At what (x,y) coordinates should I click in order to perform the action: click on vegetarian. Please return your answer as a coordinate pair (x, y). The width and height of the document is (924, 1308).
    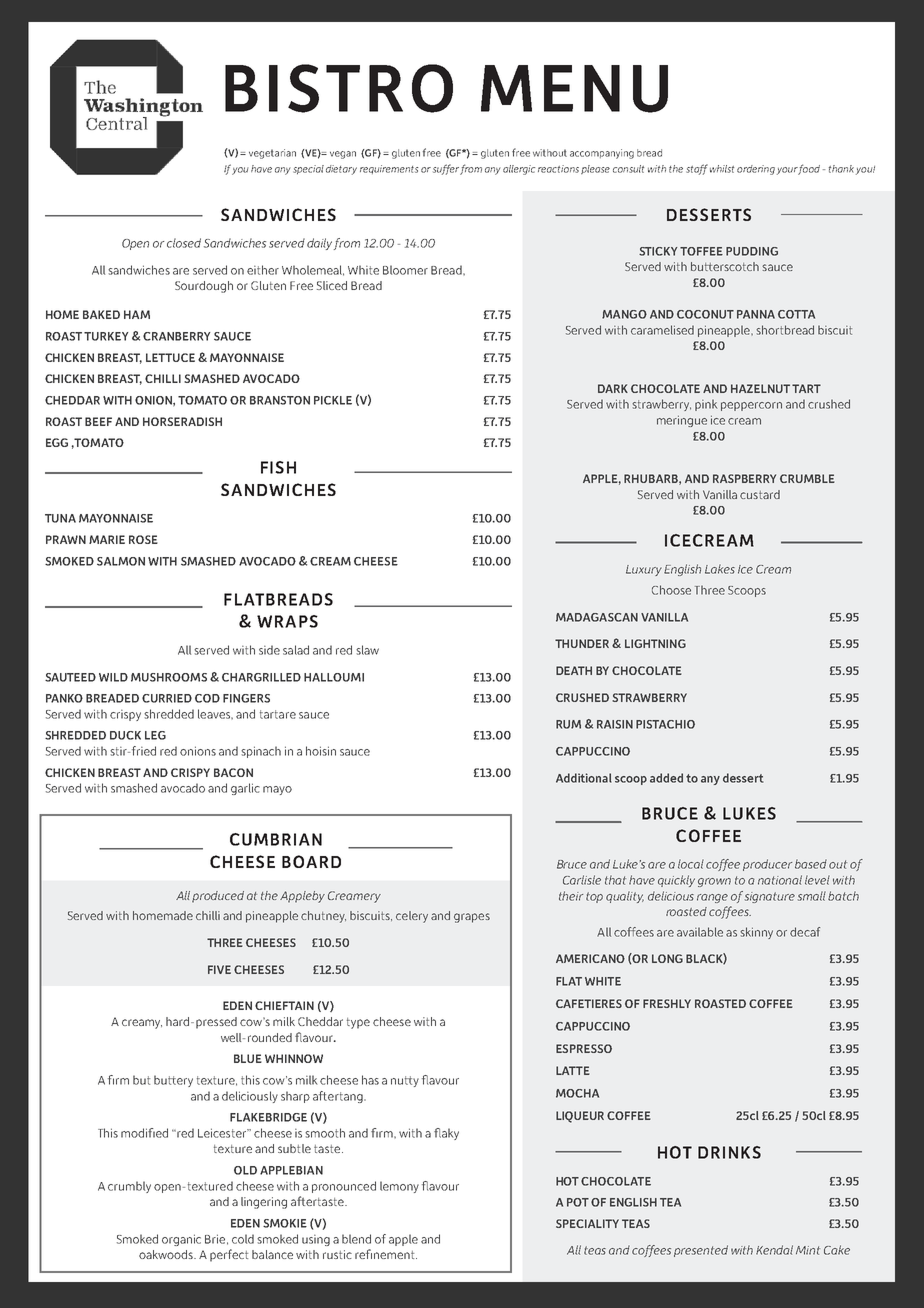
    Looking at the image, I should click on (272, 154).
